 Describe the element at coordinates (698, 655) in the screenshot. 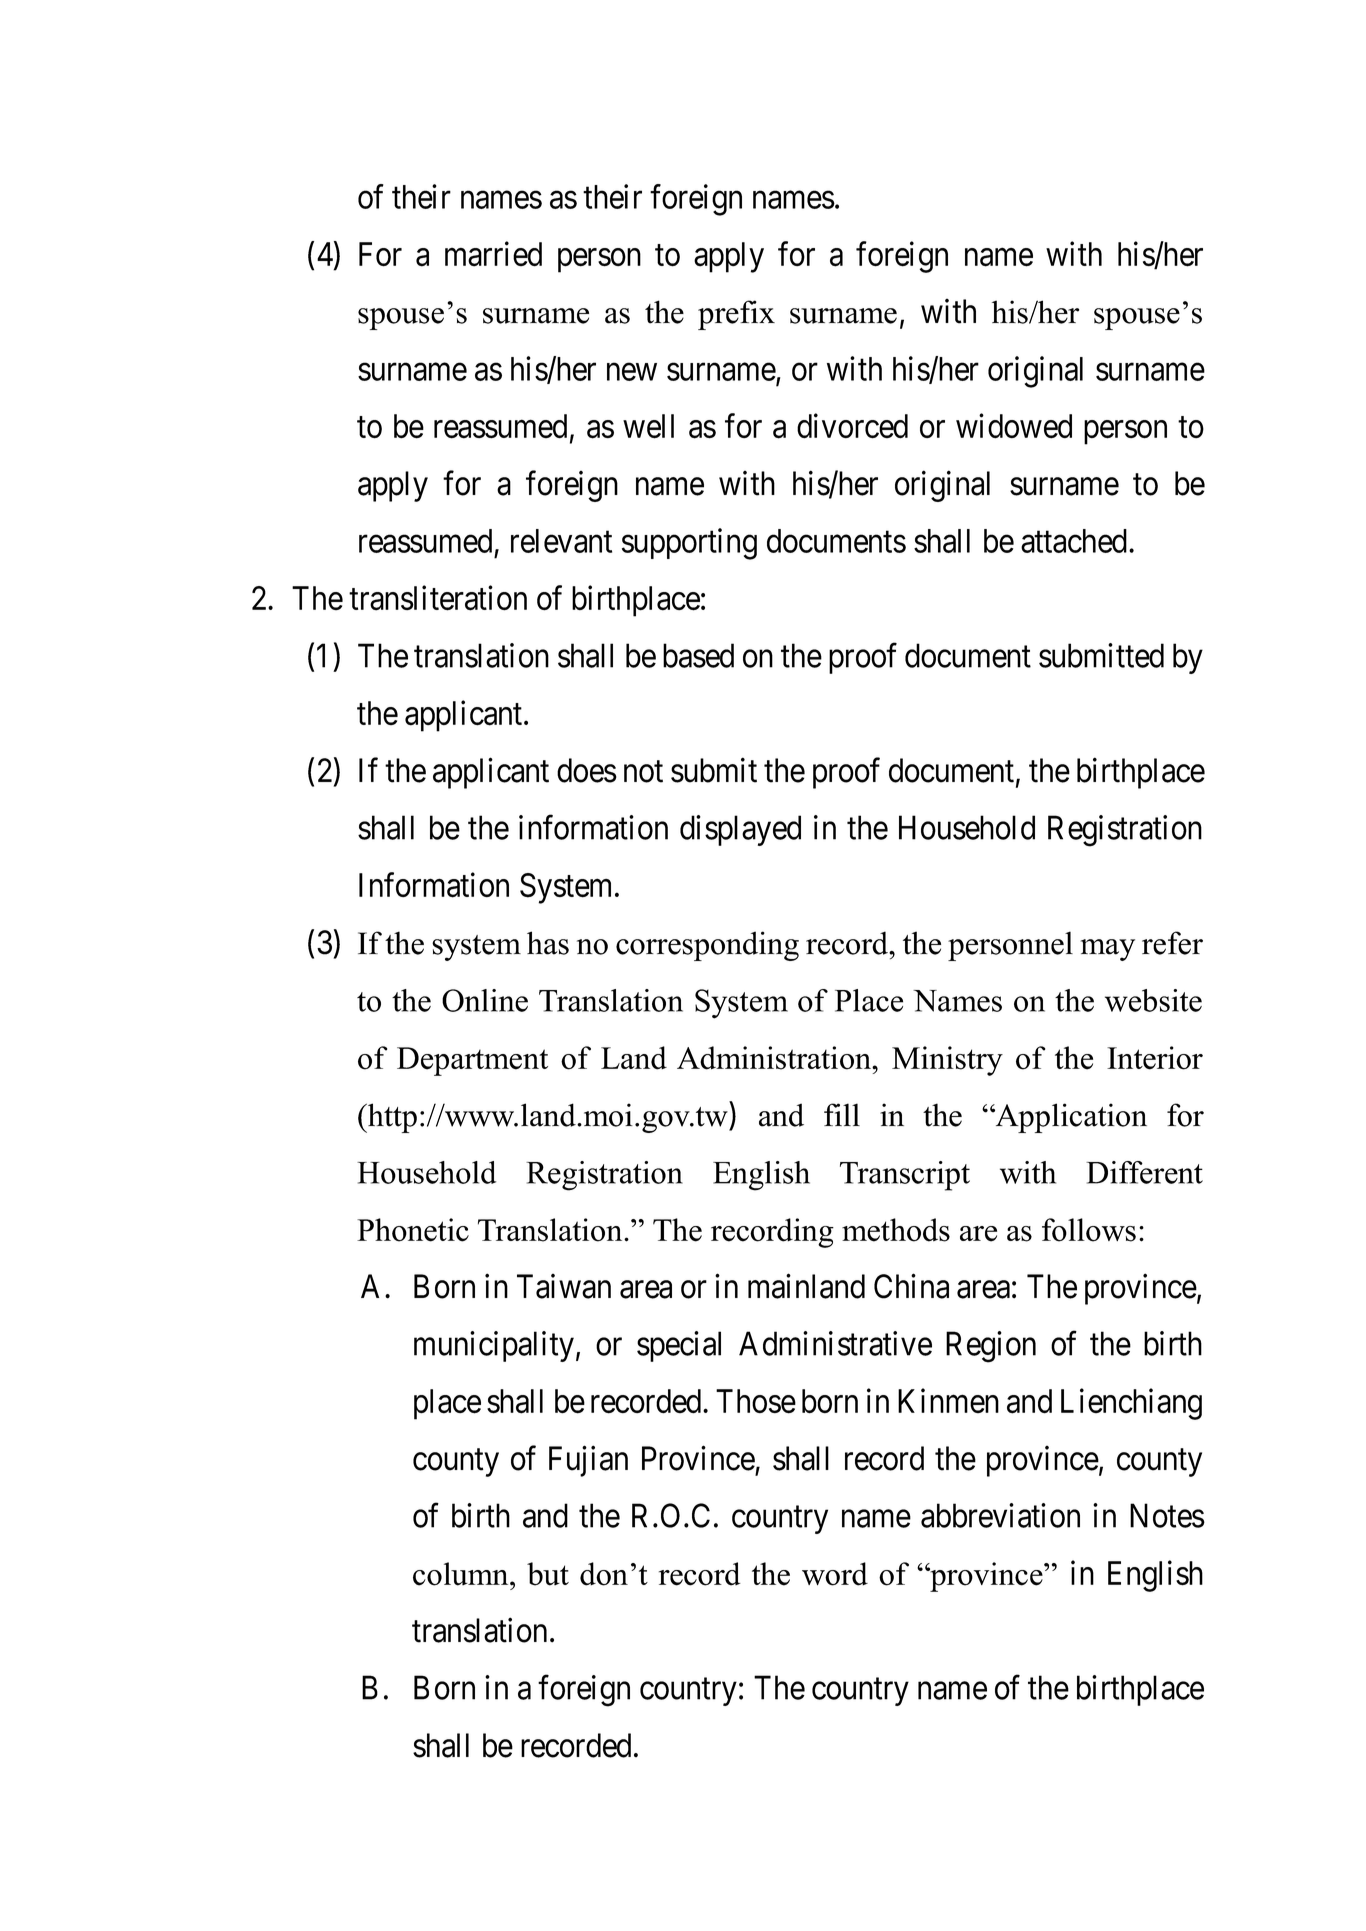

I see `based` at that location.
